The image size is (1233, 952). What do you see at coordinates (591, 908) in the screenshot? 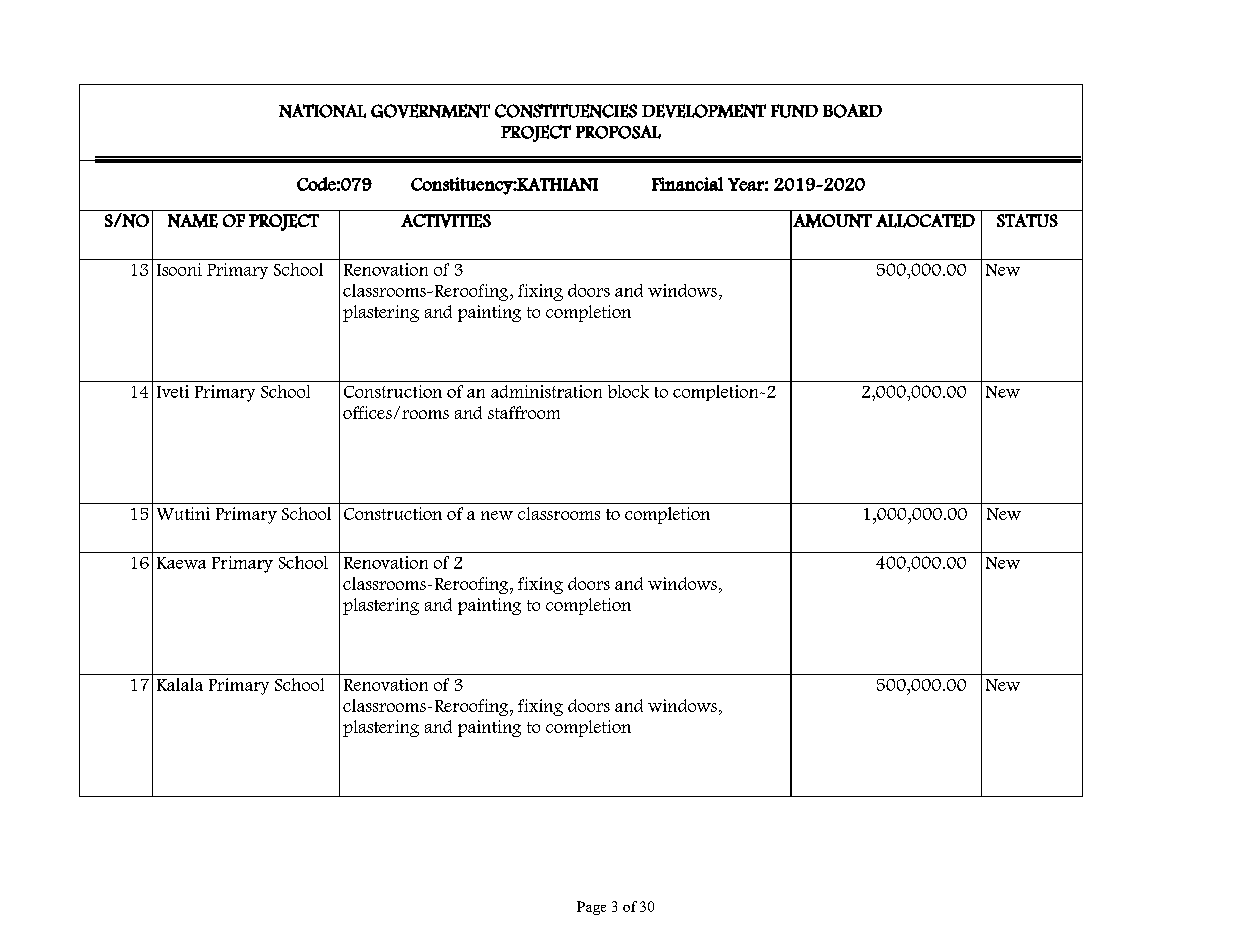
I see `Page` at bounding box center [591, 908].
